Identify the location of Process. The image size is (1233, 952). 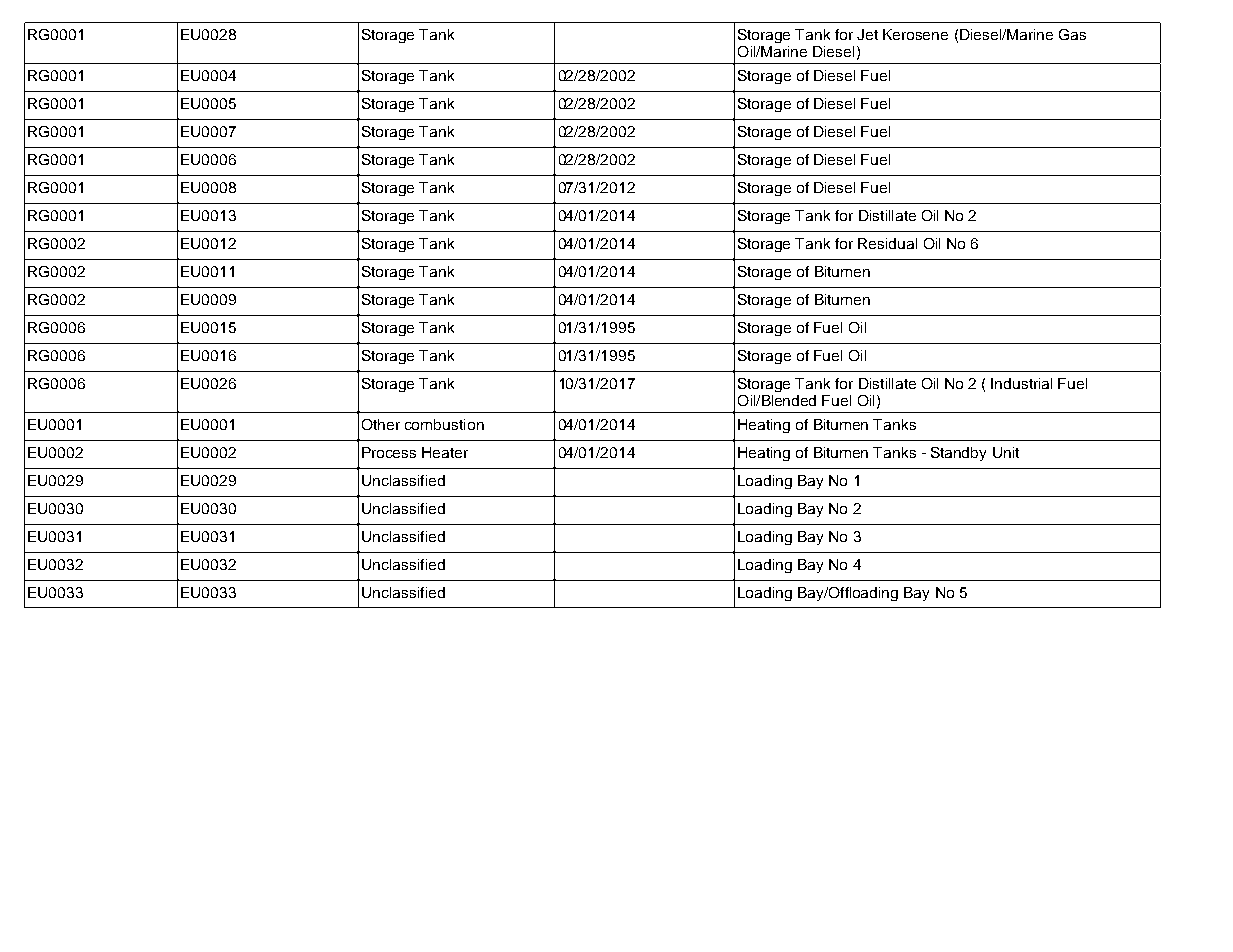
(389, 452).
